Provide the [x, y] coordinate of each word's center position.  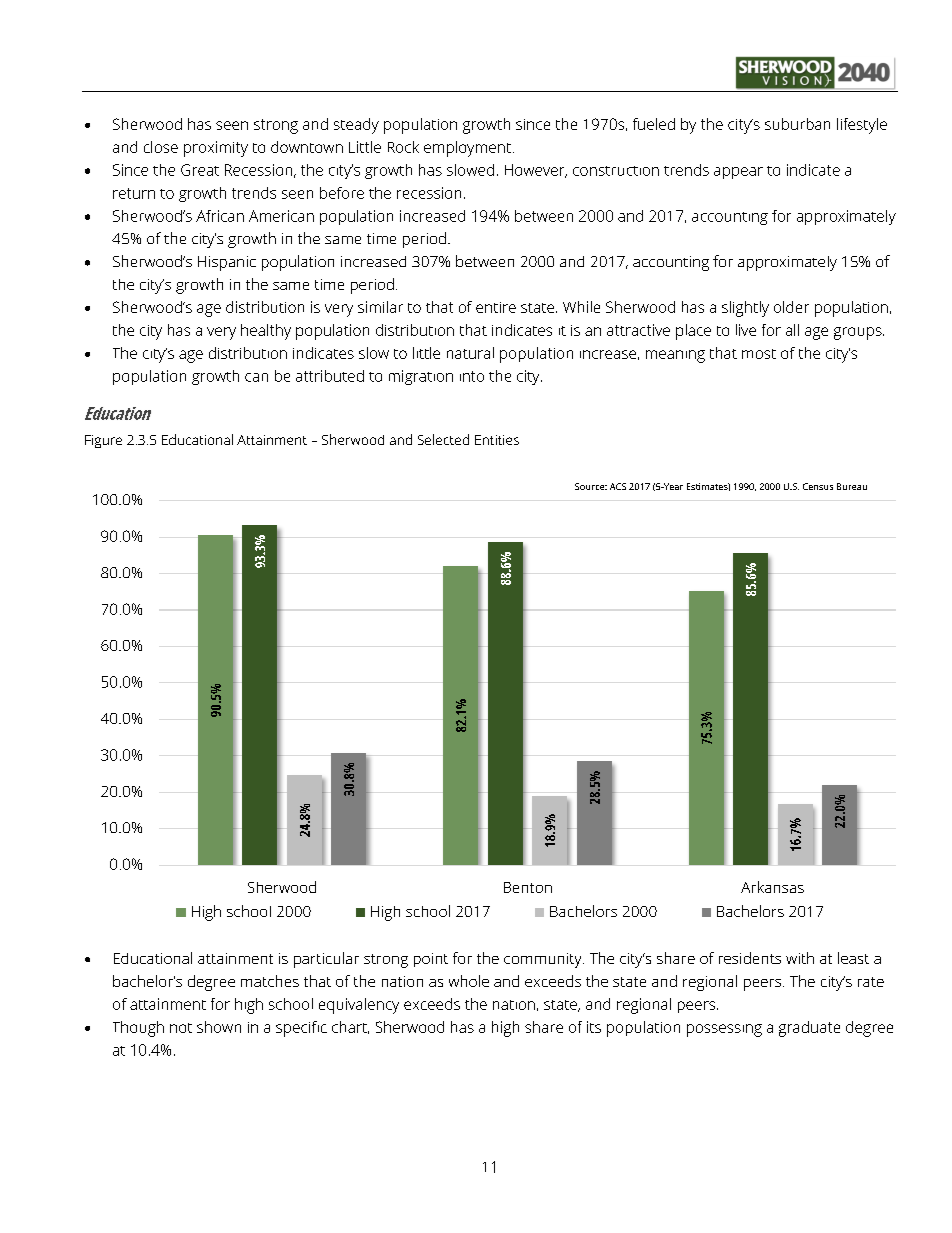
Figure [103, 441]
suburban [797, 124]
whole [469, 981]
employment [467, 149]
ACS [618, 486]
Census [818, 486]
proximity [216, 149]
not [181, 1028]
